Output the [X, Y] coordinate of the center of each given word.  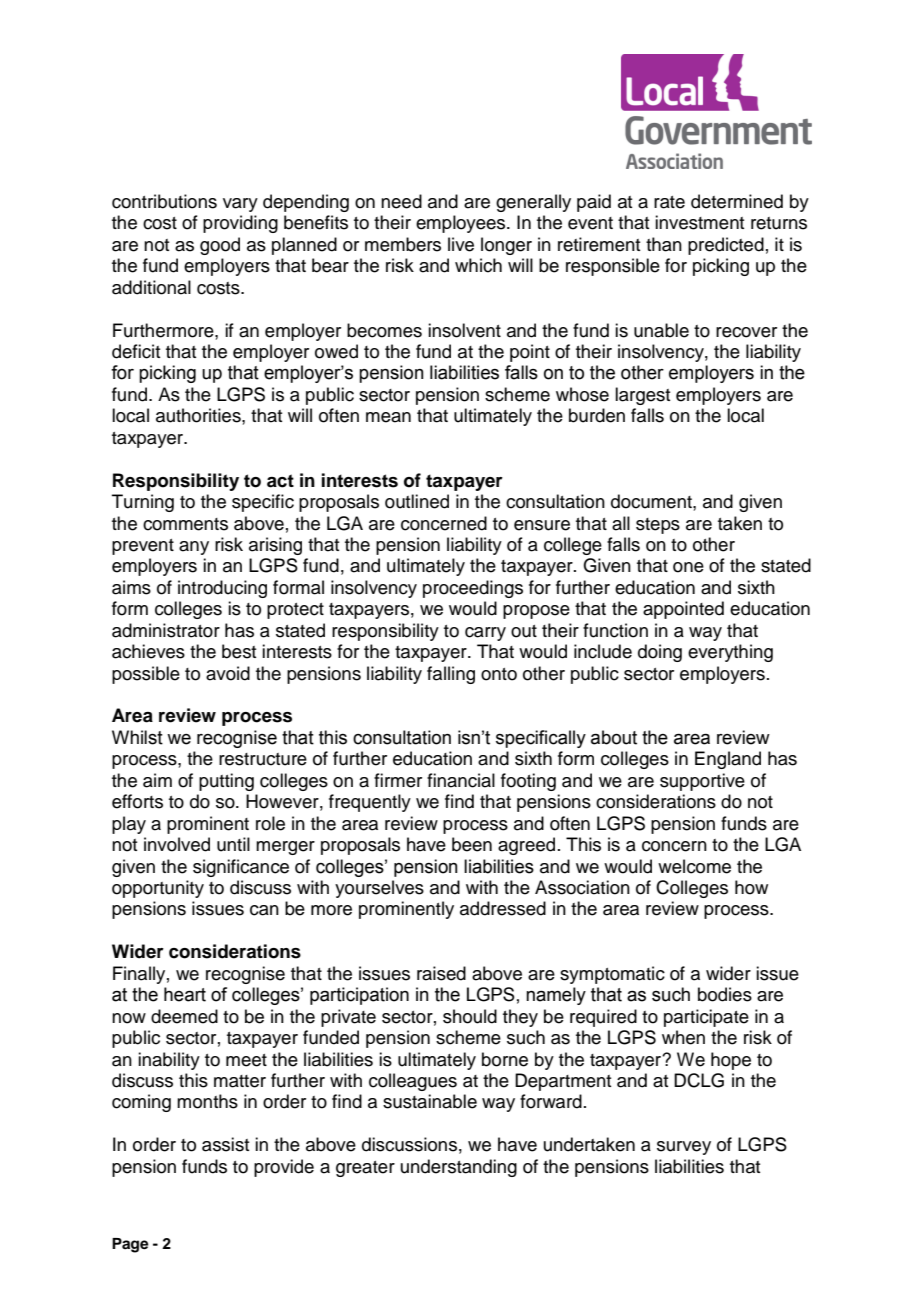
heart [185, 994]
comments [185, 524]
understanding [459, 1168]
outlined [417, 501]
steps [658, 526]
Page [130, 1245]
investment [699, 222]
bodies [725, 994]
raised [441, 973]
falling [451, 675]
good [220, 246]
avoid [228, 673]
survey [684, 1148]
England [728, 760]
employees [462, 224]
